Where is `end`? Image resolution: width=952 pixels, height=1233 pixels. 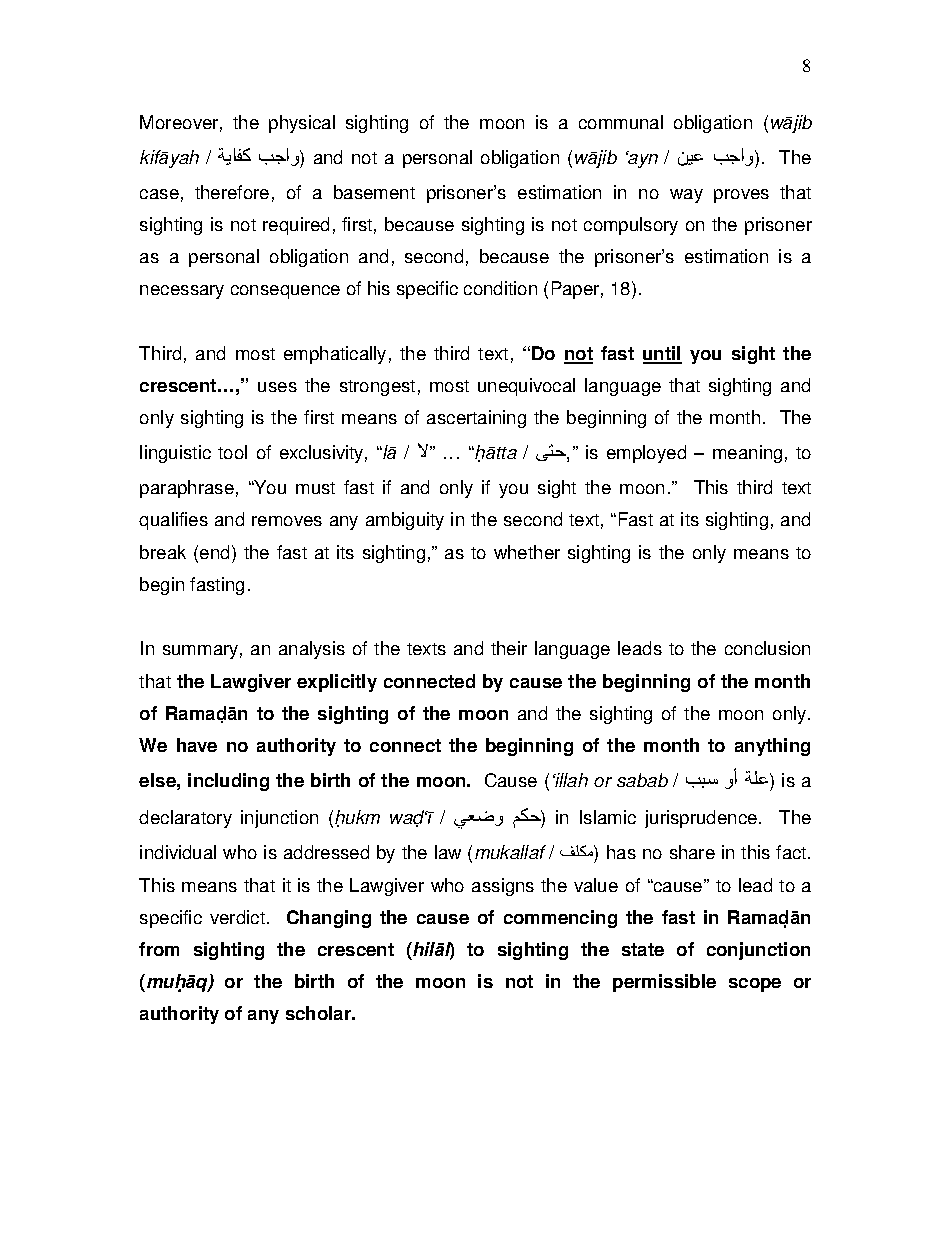
end is located at coordinates (216, 552).
